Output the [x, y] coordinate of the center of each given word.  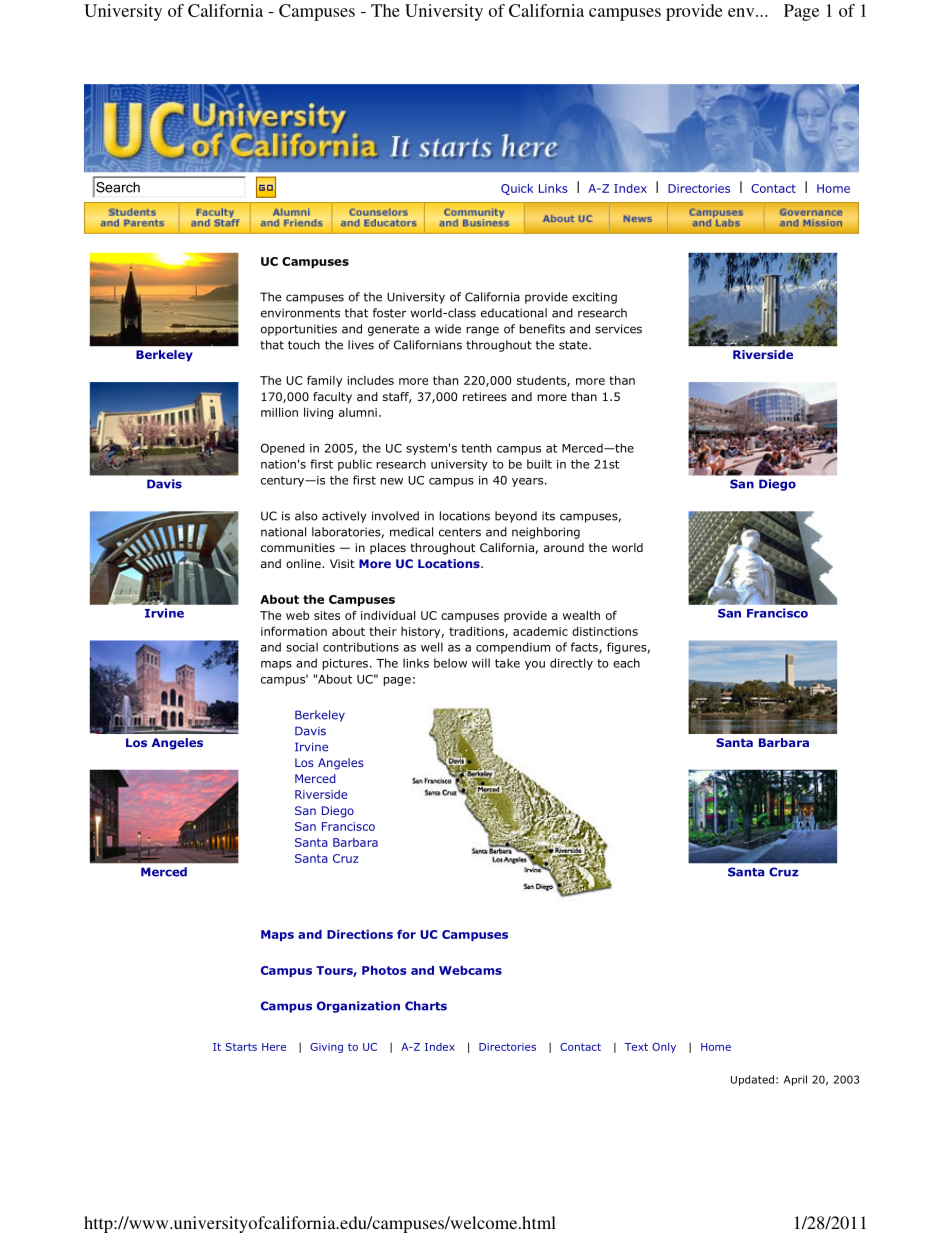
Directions [360, 934]
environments [300, 313]
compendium [513, 648]
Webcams [470, 970]
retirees [485, 396]
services [618, 329]
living [318, 413]
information [294, 631]
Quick [517, 189]
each [626, 663]
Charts [426, 1006]
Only [664, 1047]
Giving [326, 1048]
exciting [594, 298]
